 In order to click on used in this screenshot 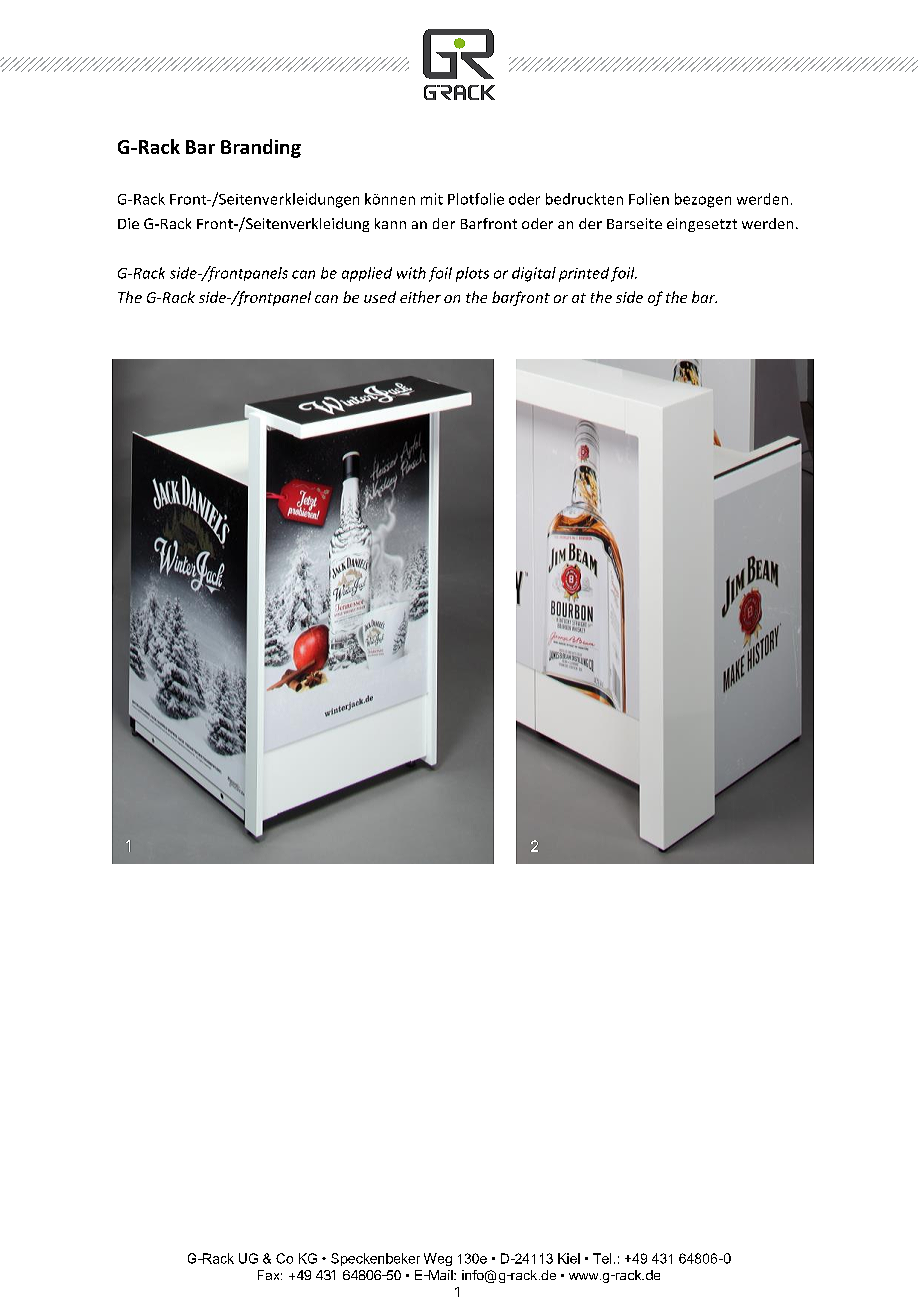, I will do `click(380, 297)`.
